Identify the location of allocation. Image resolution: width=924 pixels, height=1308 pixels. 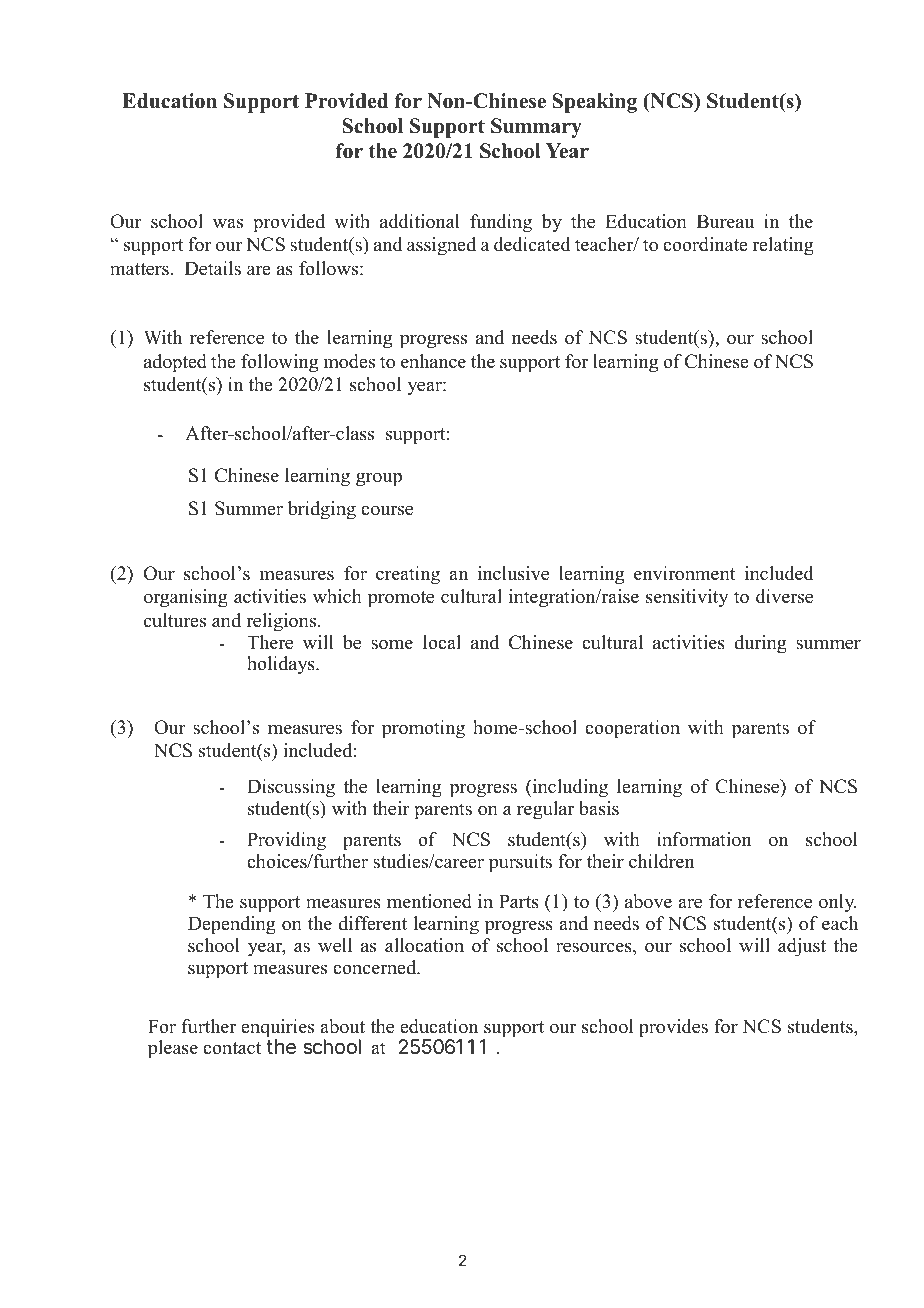
(424, 945).
